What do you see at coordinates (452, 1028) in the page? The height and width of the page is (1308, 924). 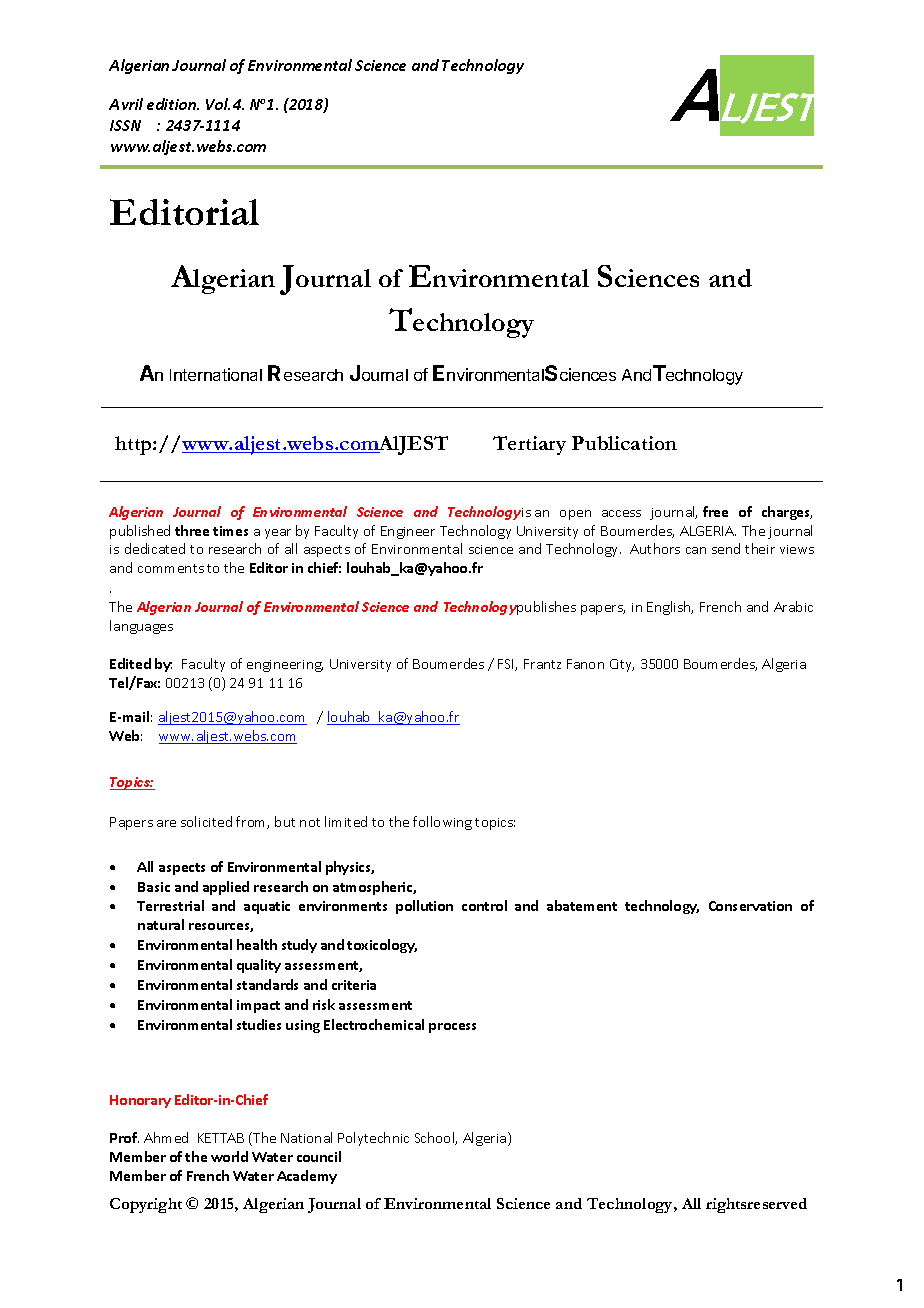 I see `process` at bounding box center [452, 1028].
